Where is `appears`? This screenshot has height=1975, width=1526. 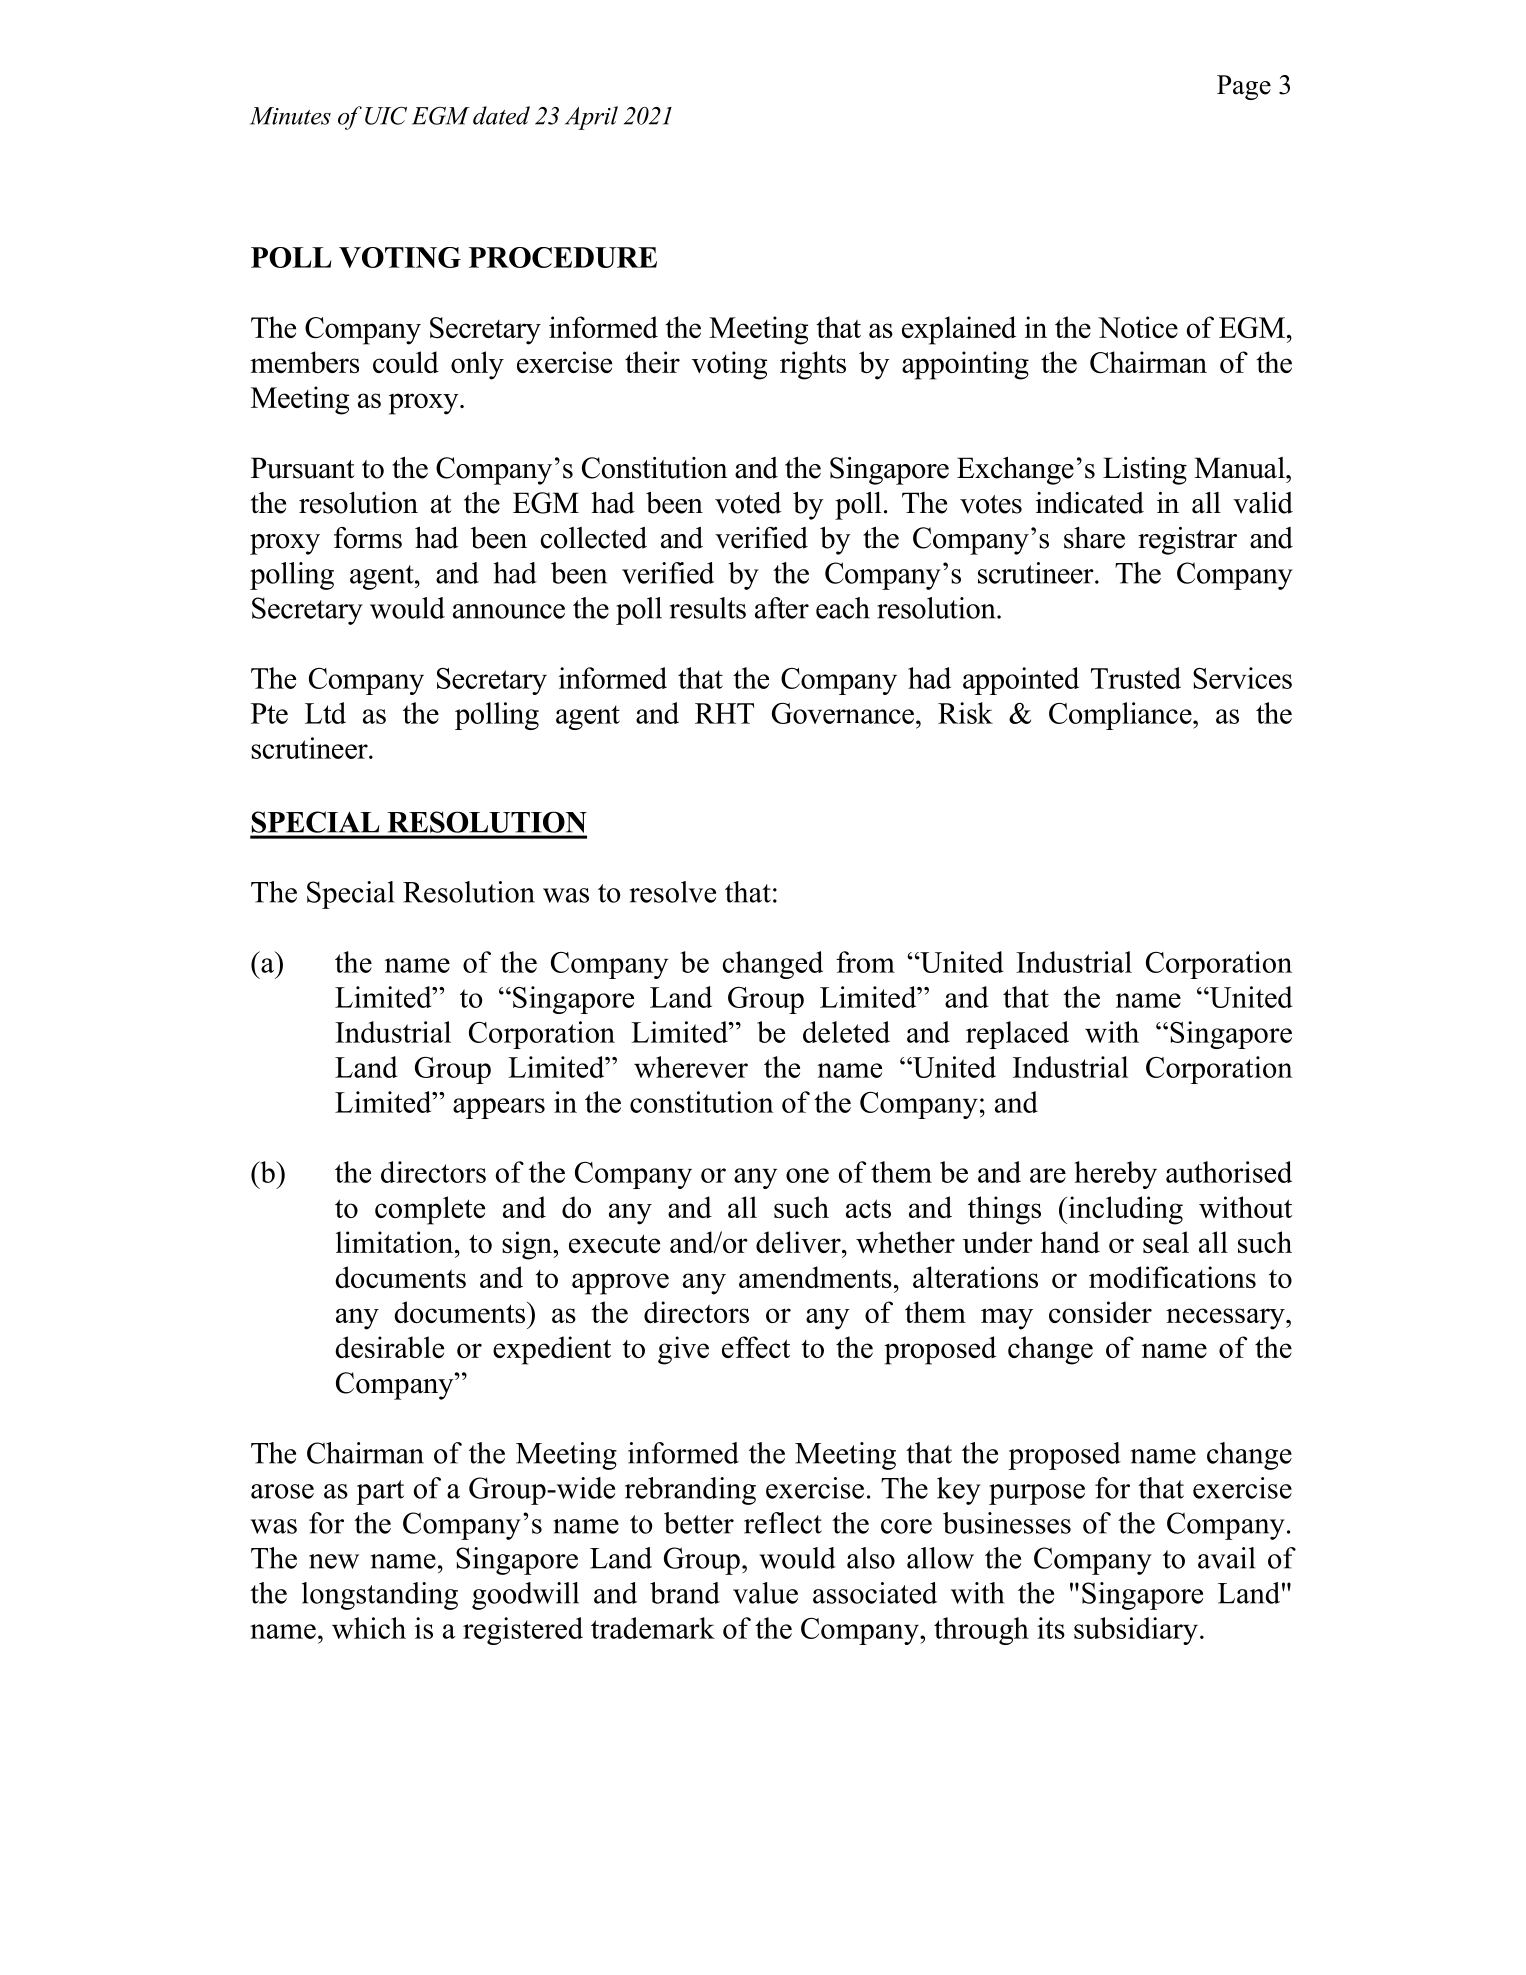 appears is located at coordinates (499, 1108).
